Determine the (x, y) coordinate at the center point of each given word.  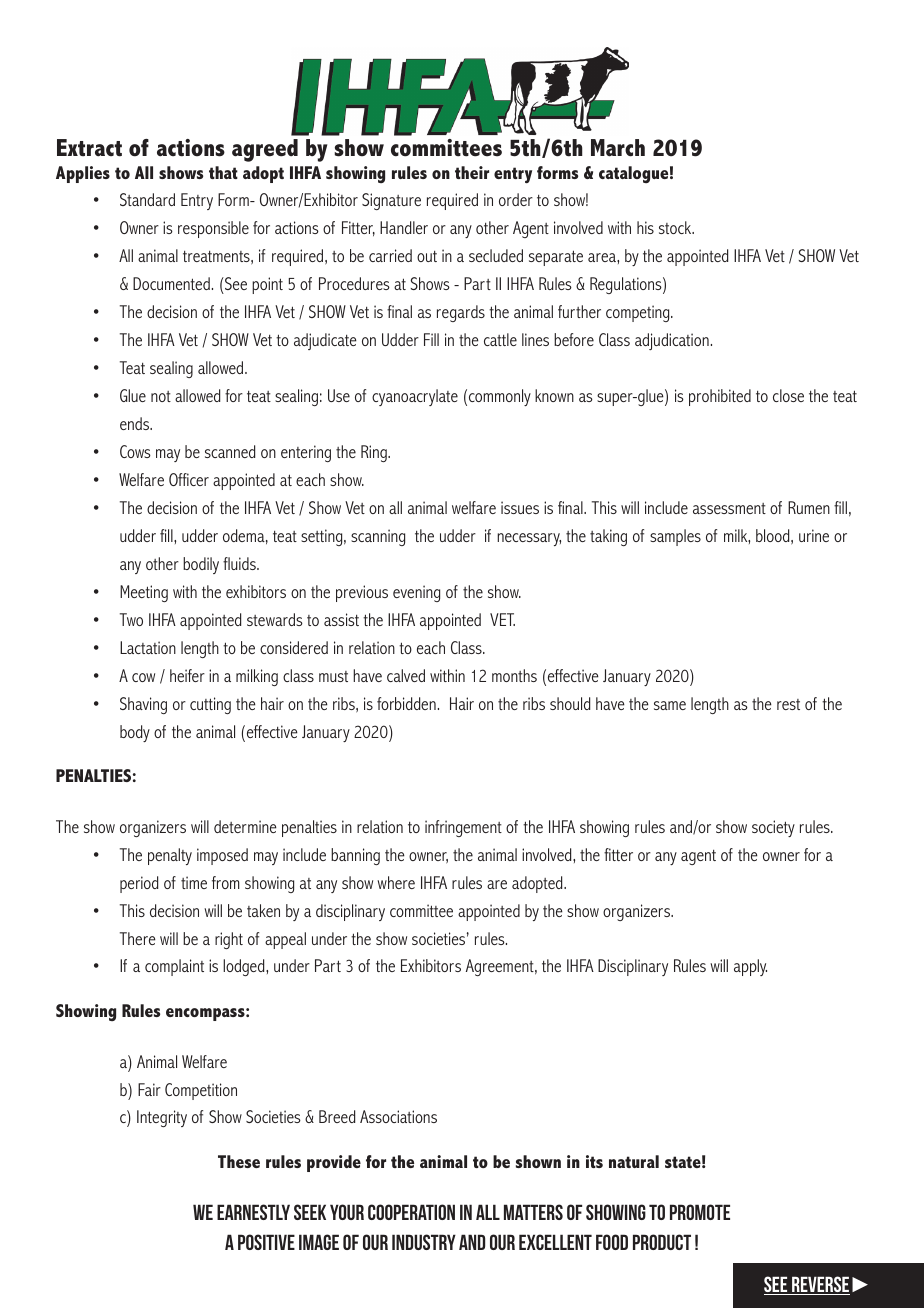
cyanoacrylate (415, 397)
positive (266, 1242)
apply (750, 967)
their (472, 172)
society (773, 828)
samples (675, 537)
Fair (149, 1089)
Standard (147, 199)
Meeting (144, 593)
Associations (398, 1116)
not (161, 396)
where (396, 882)
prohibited (720, 397)
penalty (170, 856)
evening (416, 593)
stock (676, 227)
